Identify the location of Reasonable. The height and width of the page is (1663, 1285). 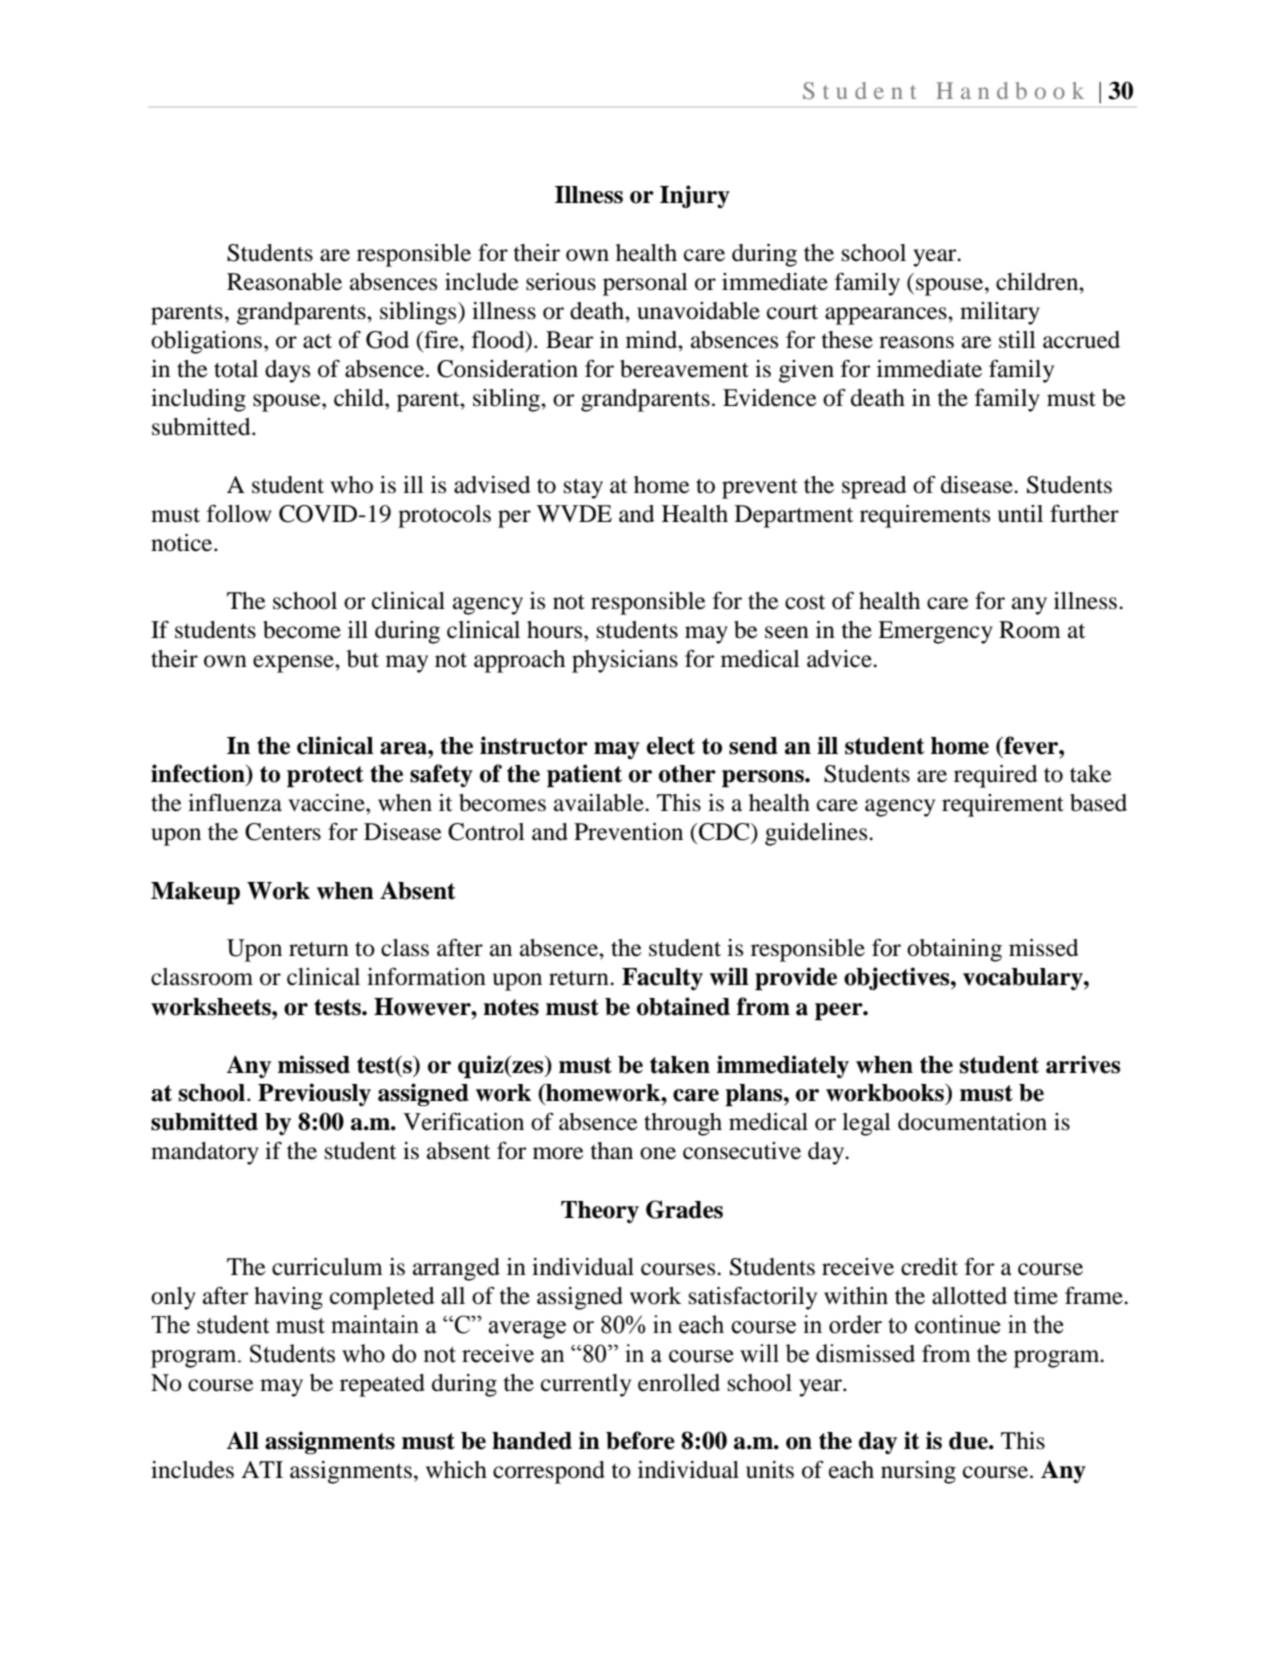
(284, 282).
